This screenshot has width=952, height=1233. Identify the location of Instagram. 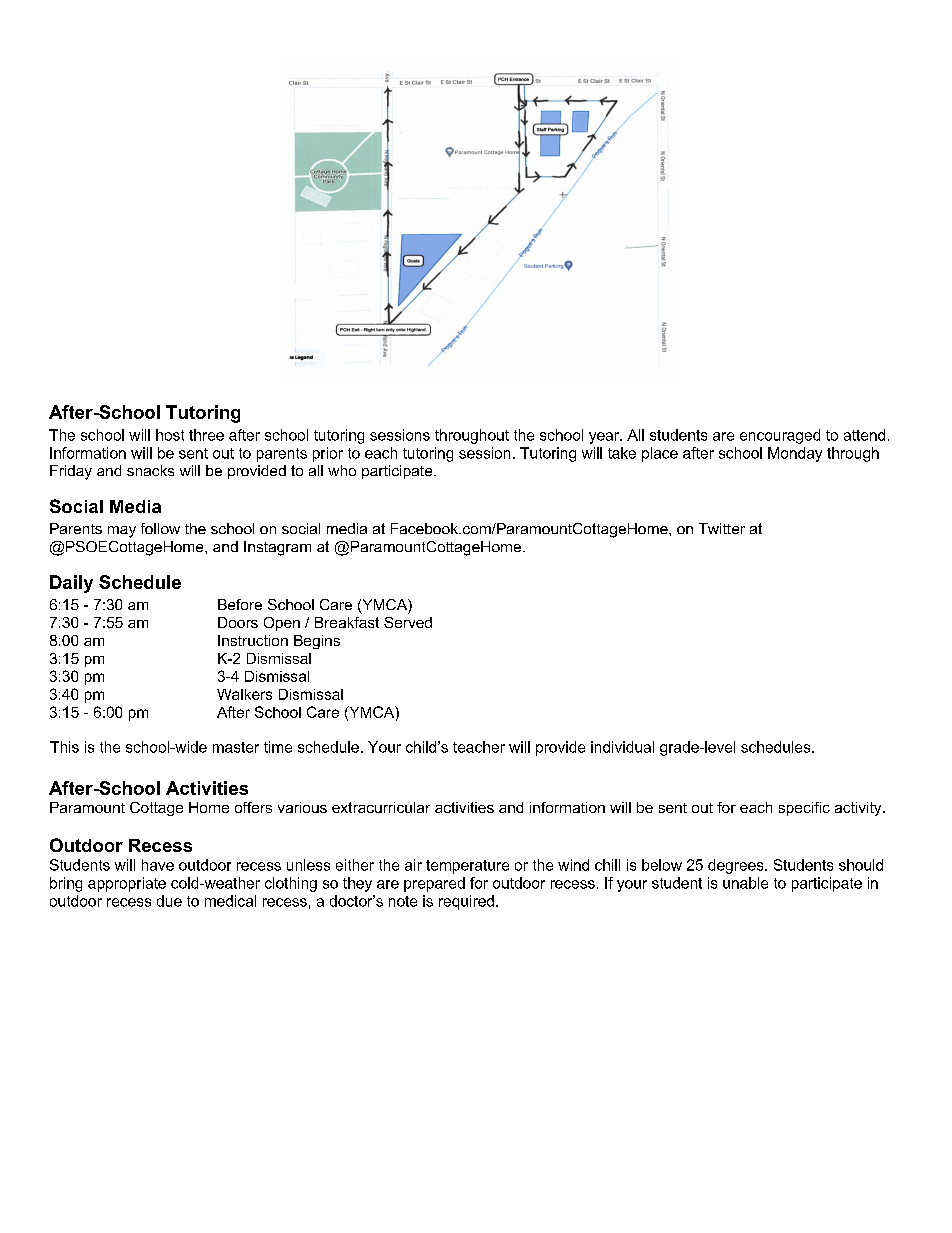
(277, 548).
